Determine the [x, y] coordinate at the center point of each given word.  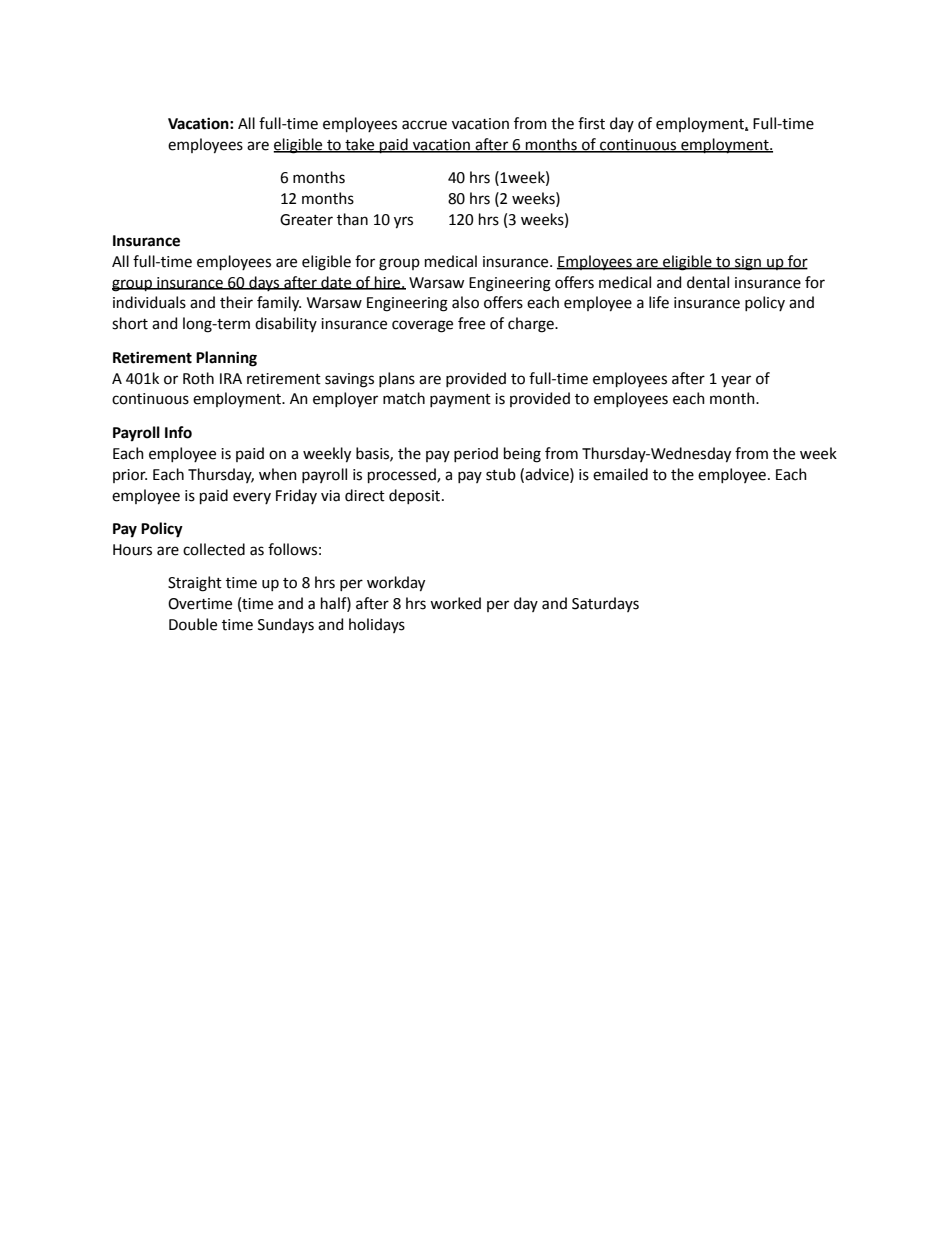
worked [455, 603]
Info [178, 432]
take [360, 145]
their [236, 302]
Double [193, 624]
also [465, 302]
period [476, 454]
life [659, 302]
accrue [424, 125]
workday [396, 584]
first [591, 123]
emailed [620, 474]
